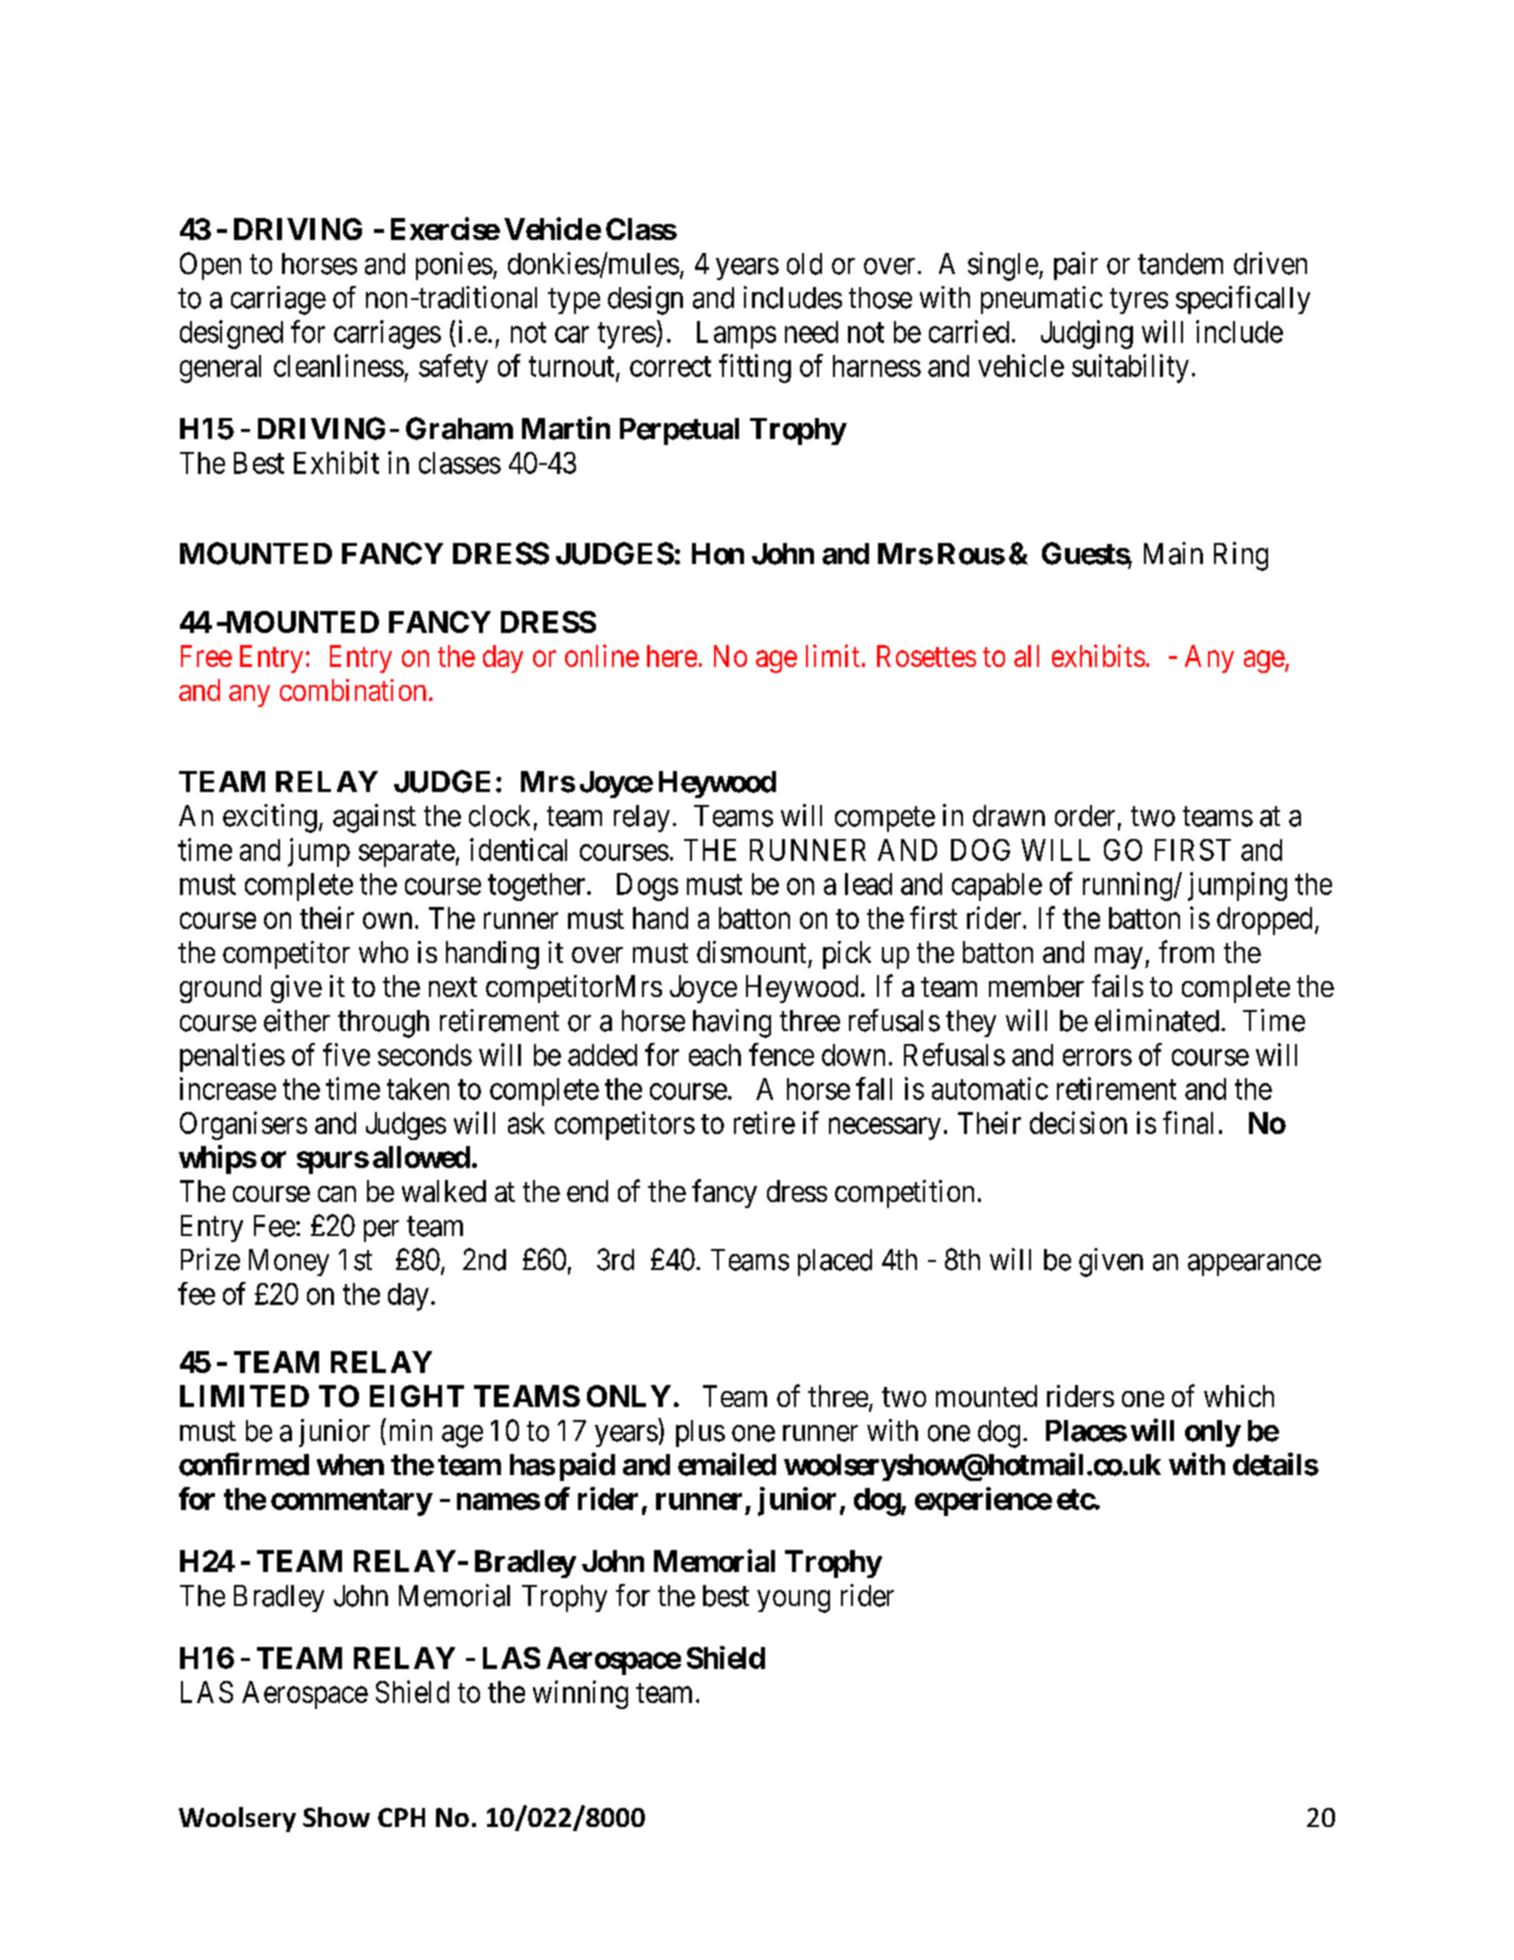 This screenshot has width=1514, height=1960. I want to click on Judging, so click(1087, 334).
